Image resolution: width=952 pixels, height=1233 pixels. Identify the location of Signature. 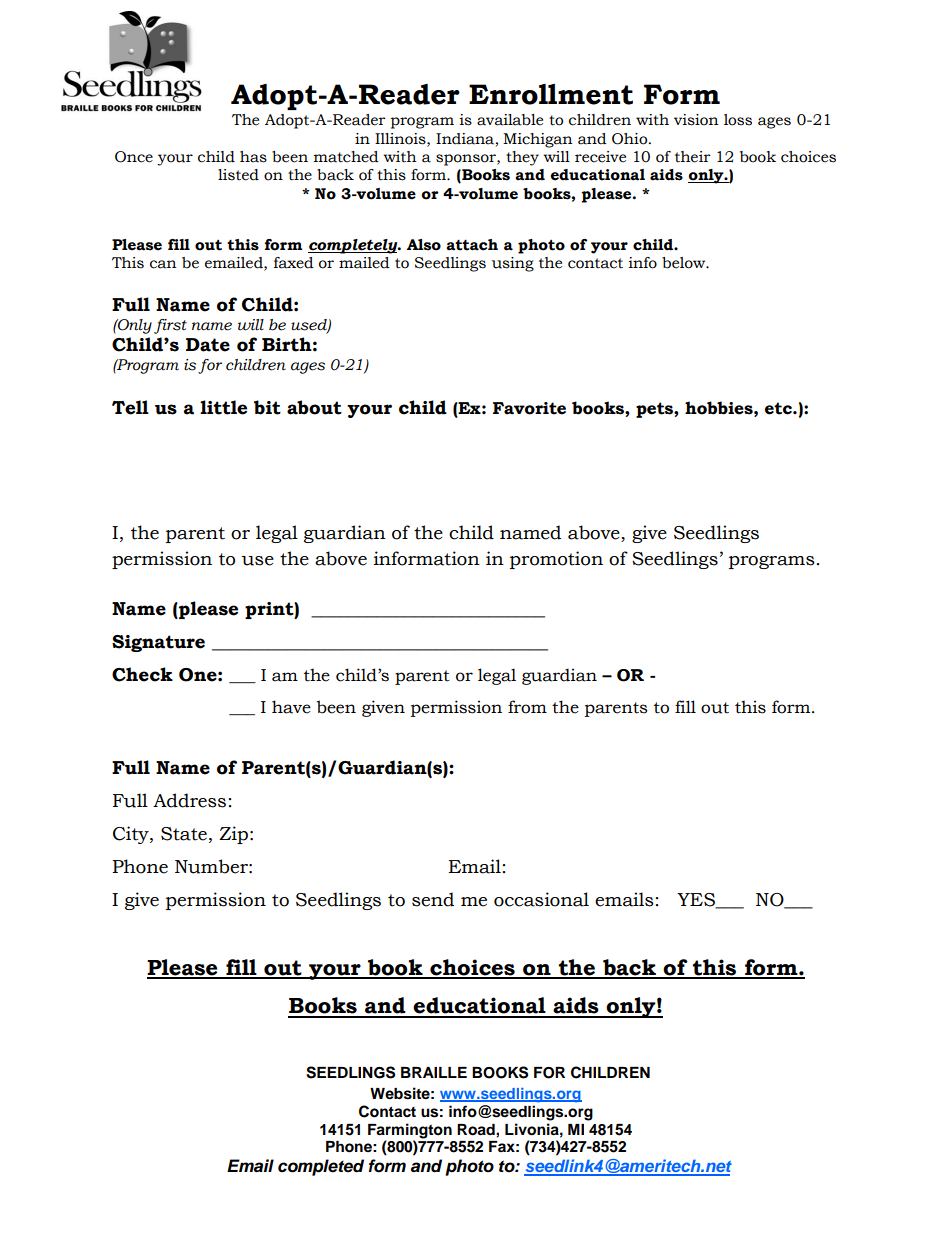
(158, 643).
